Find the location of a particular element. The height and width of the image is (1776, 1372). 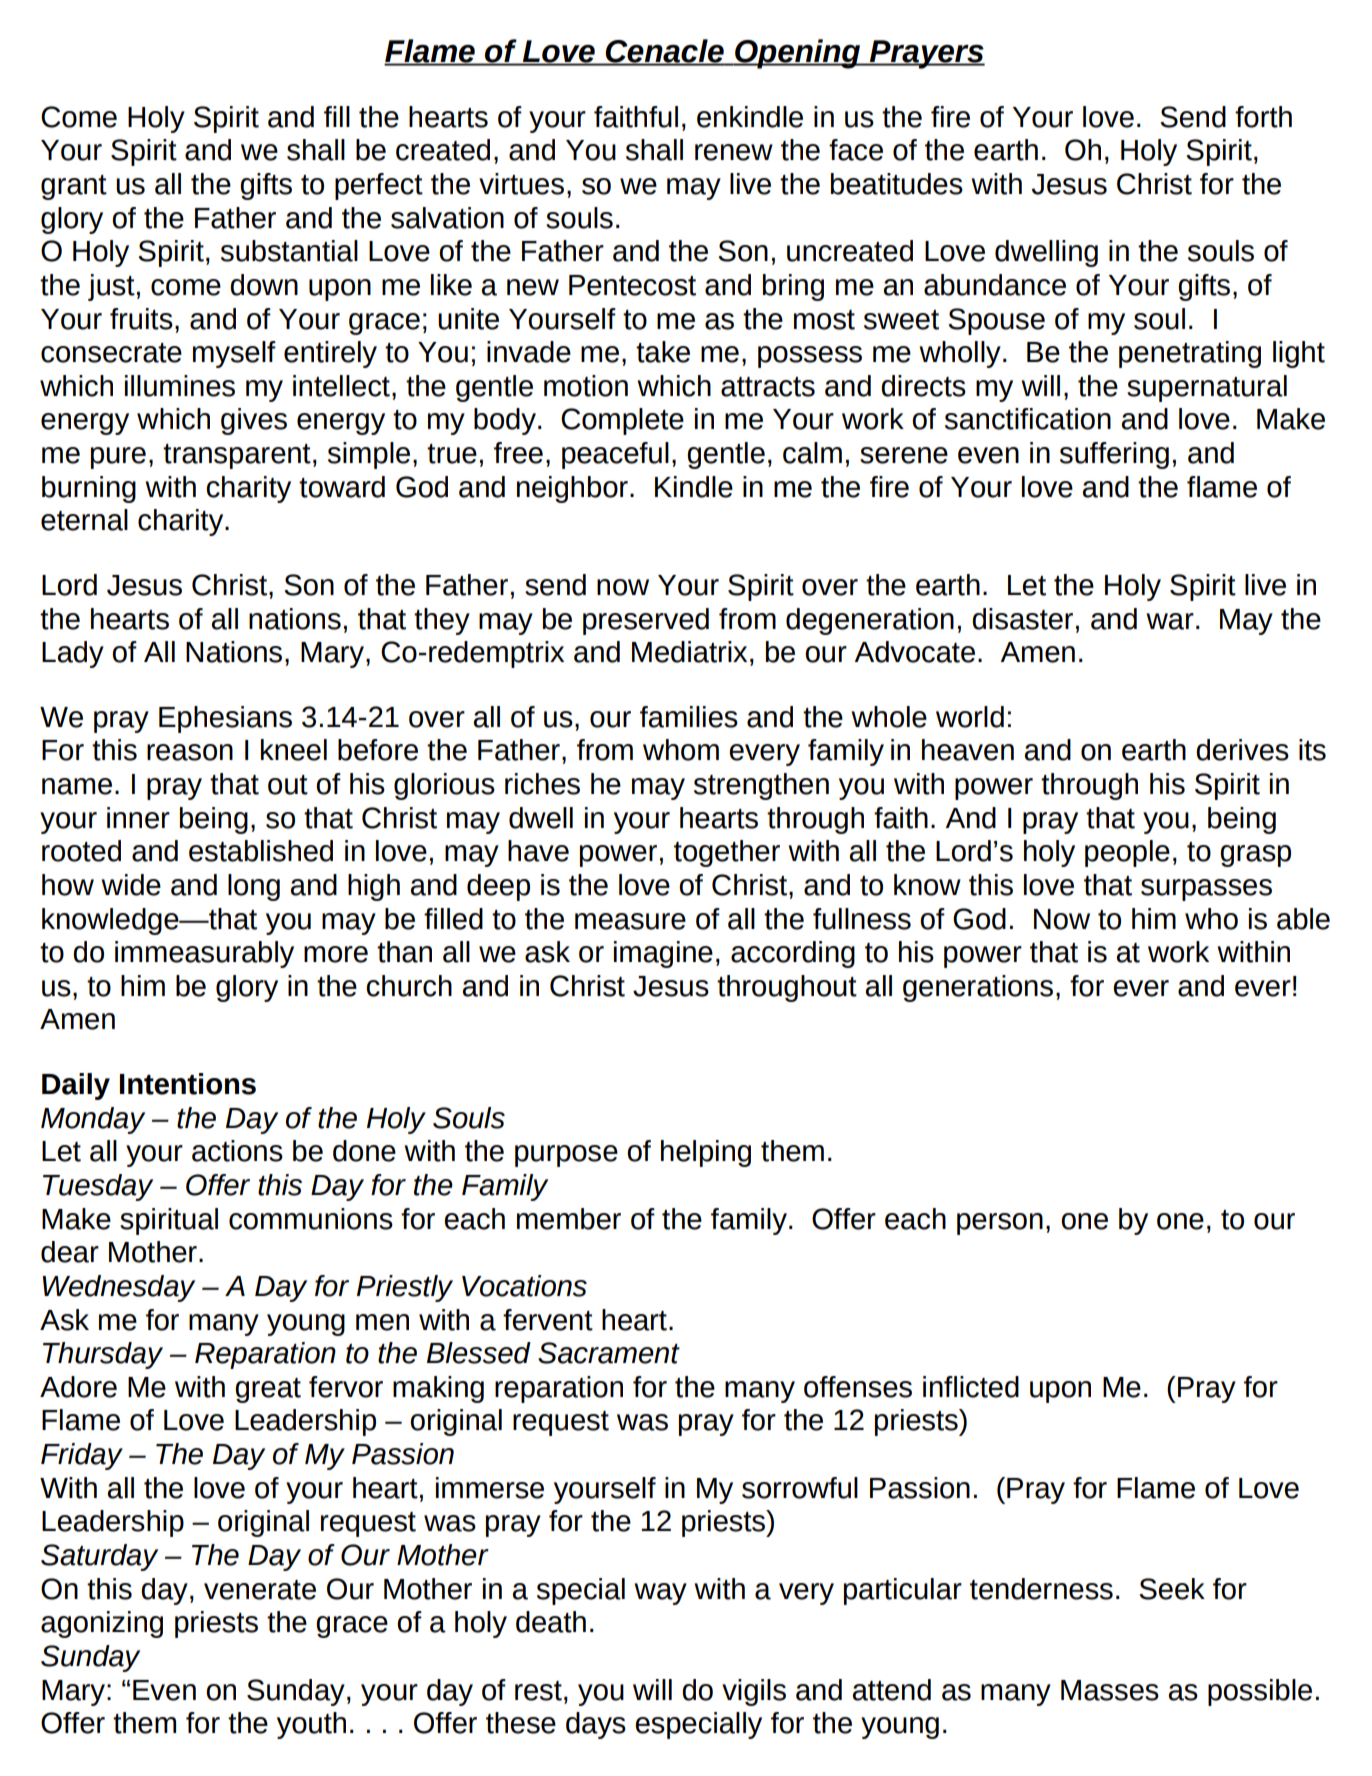

together is located at coordinates (727, 853).
